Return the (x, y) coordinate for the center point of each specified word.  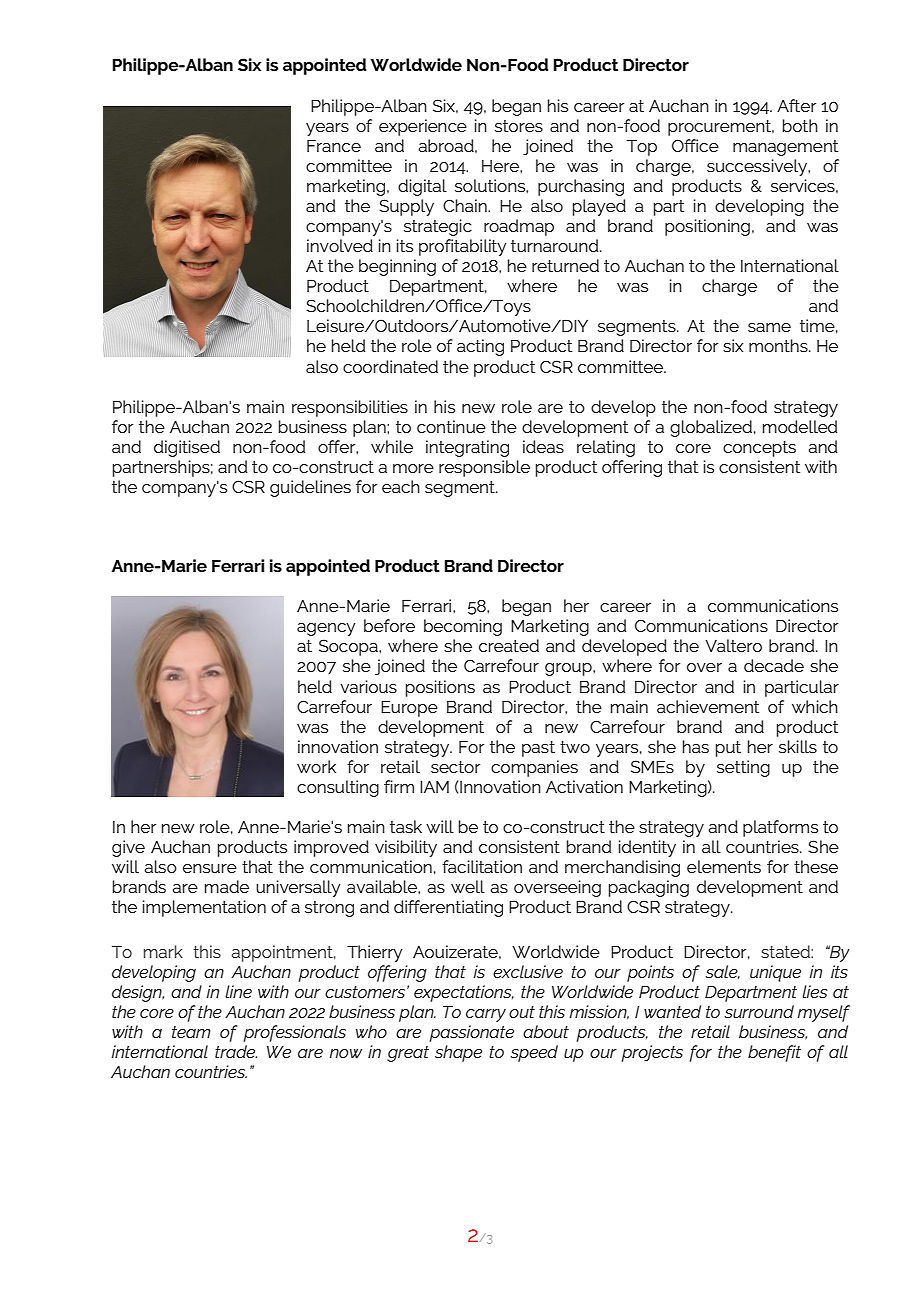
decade (774, 665)
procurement (721, 128)
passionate (471, 1033)
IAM (434, 787)
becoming (463, 627)
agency (326, 629)
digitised (187, 448)
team (191, 1032)
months (779, 345)
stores (519, 126)
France (334, 145)
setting (743, 768)
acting (480, 347)
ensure (210, 868)
